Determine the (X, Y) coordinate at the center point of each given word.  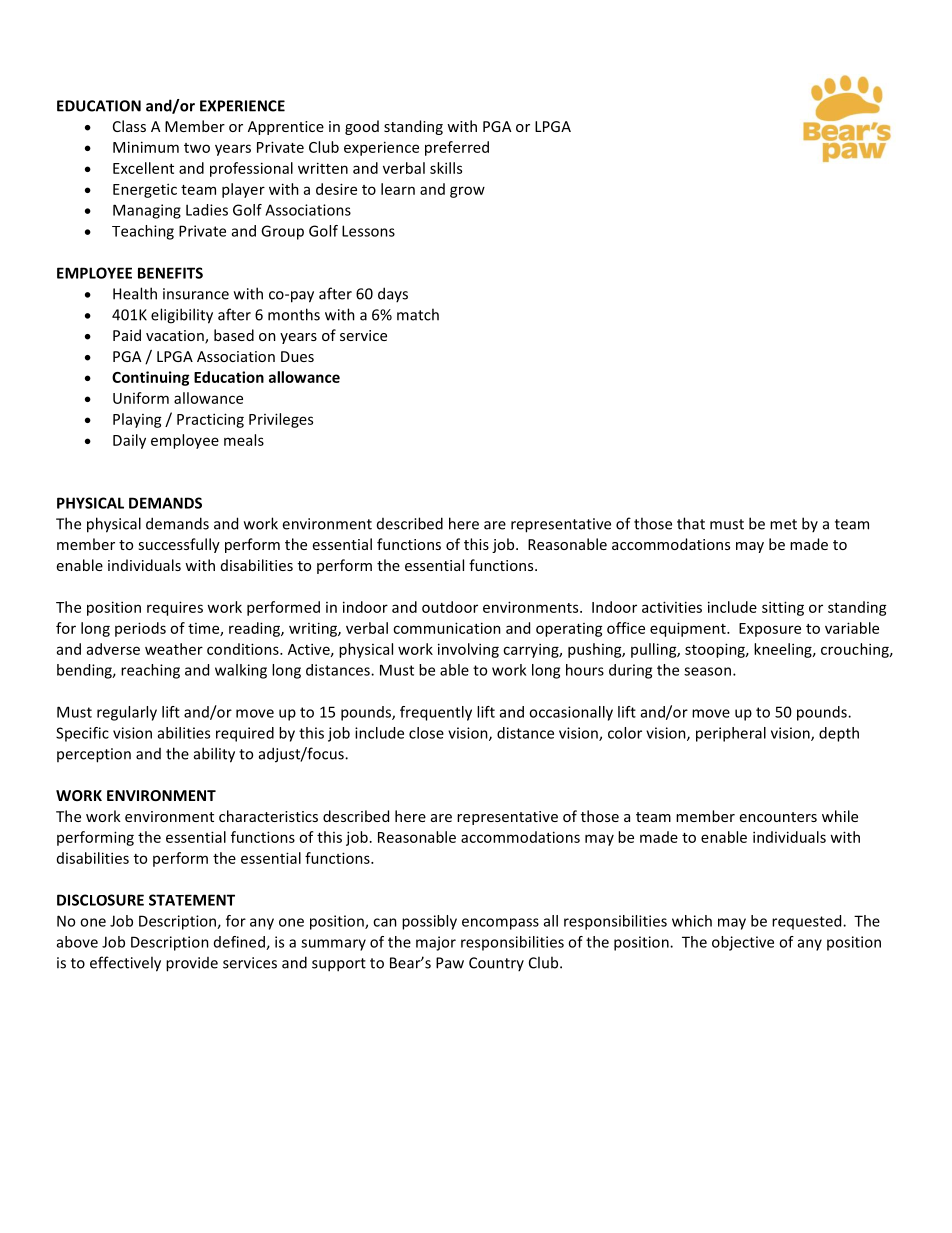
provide (192, 964)
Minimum (146, 147)
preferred (457, 148)
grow (467, 192)
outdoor (450, 607)
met (783, 524)
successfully (179, 545)
